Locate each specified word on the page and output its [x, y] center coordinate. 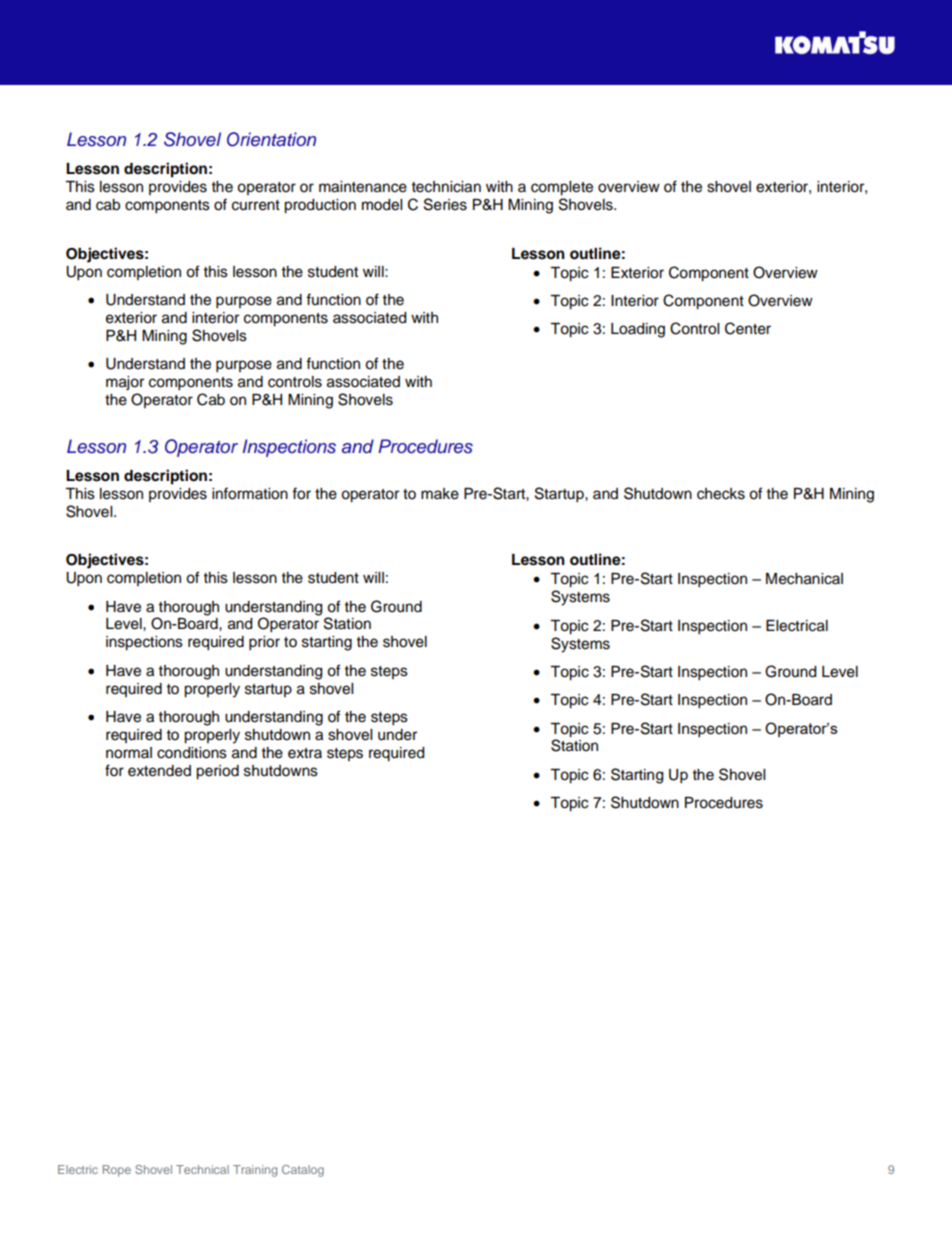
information [250, 493]
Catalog [303, 1171]
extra [305, 753]
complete [562, 188]
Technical [202, 1169]
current [256, 205]
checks [721, 494]
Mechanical [804, 579]
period [217, 772]
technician [446, 187]
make [440, 494]
